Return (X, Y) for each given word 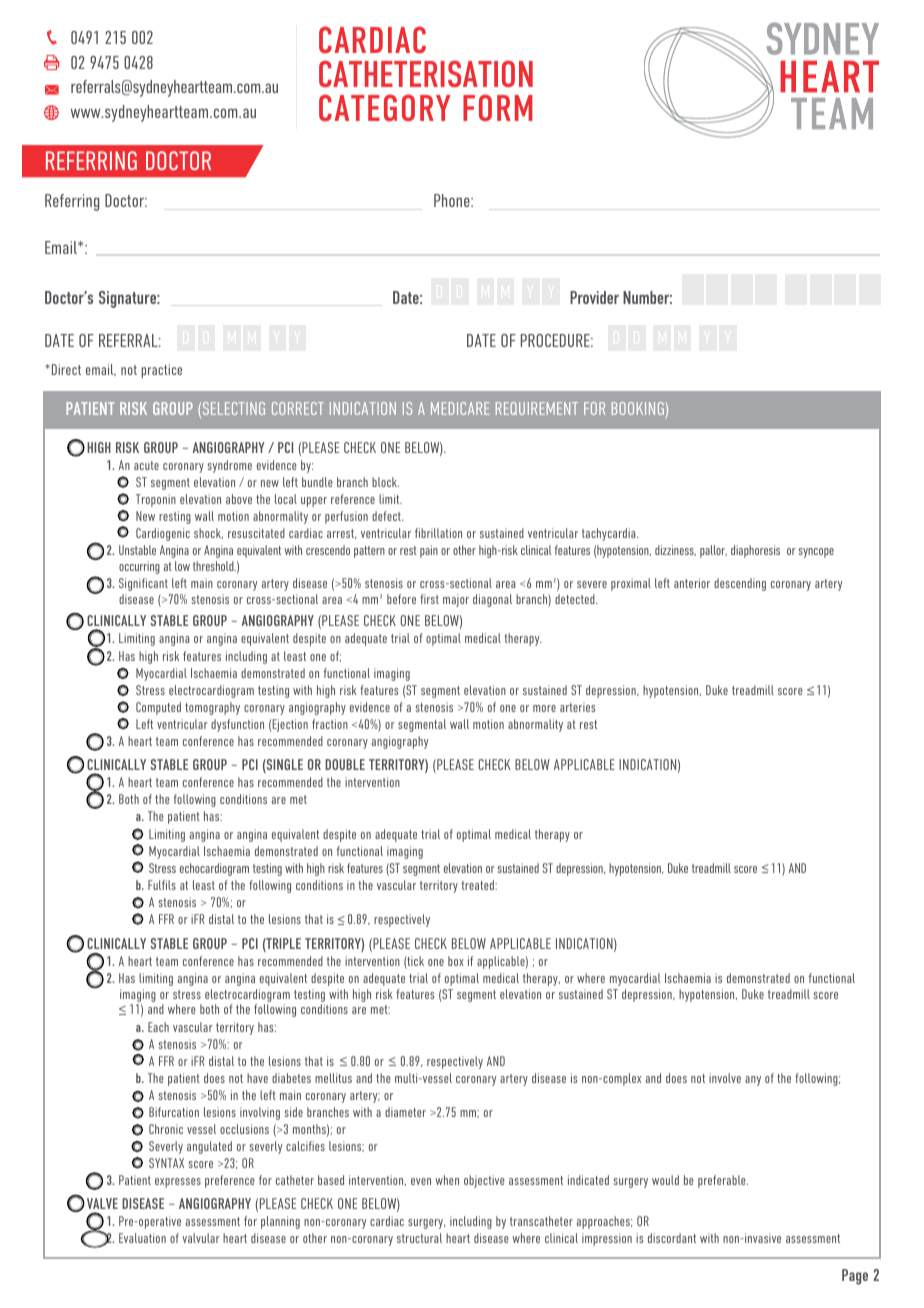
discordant (672, 1238)
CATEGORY (385, 108)
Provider (594, 297)
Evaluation (142, 1238)
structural (419, 1238)
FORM (498, 107)
